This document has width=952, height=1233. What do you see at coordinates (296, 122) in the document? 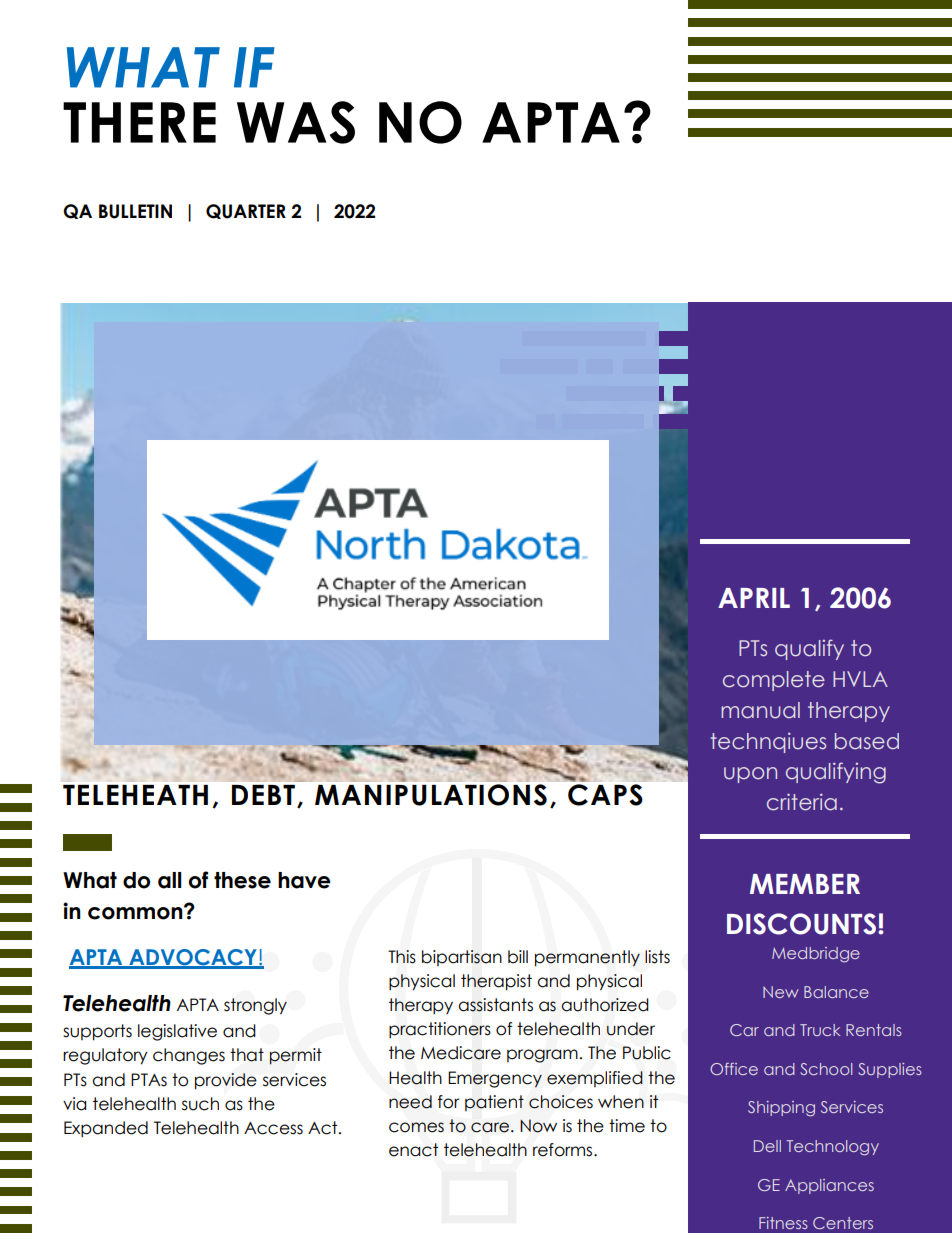
I see `WAS` at bounding box center [296, 122].
